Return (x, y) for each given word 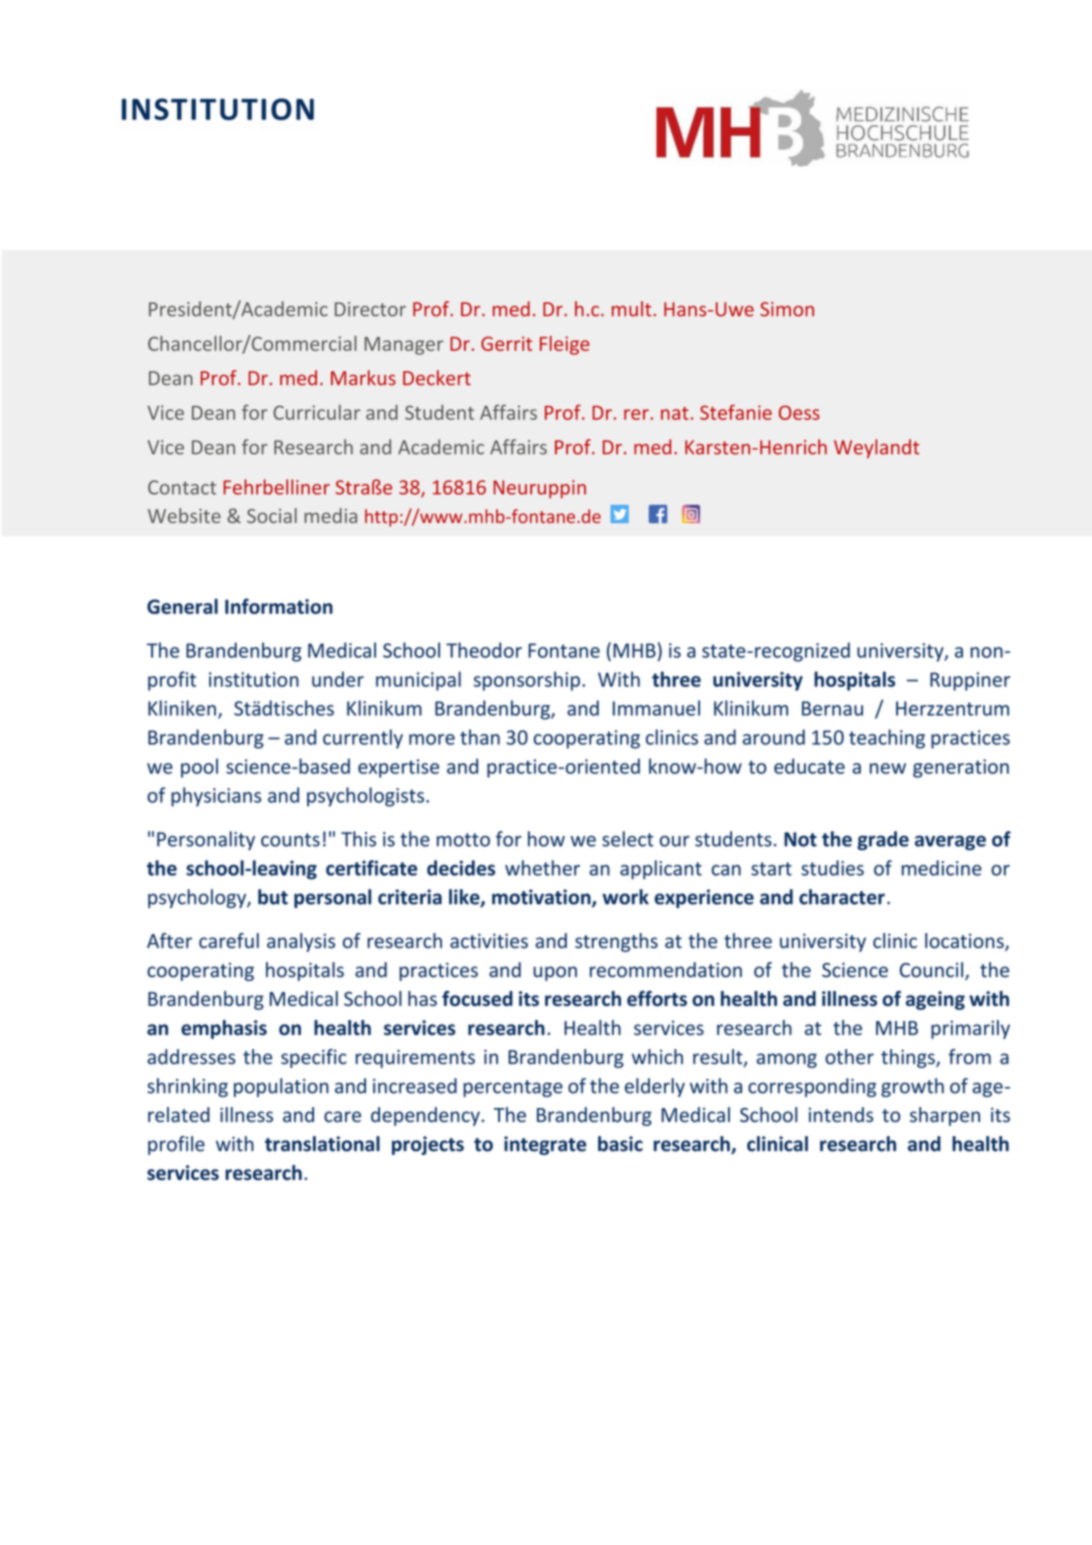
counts (290, 840)
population (281, 1087)
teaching (887, 739)
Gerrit (506, 343)
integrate (545, 1145)
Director (370, 309)
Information (279, 606)
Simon (787, 309)
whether (542, 868)
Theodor (484, 650)
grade (883, 840)
